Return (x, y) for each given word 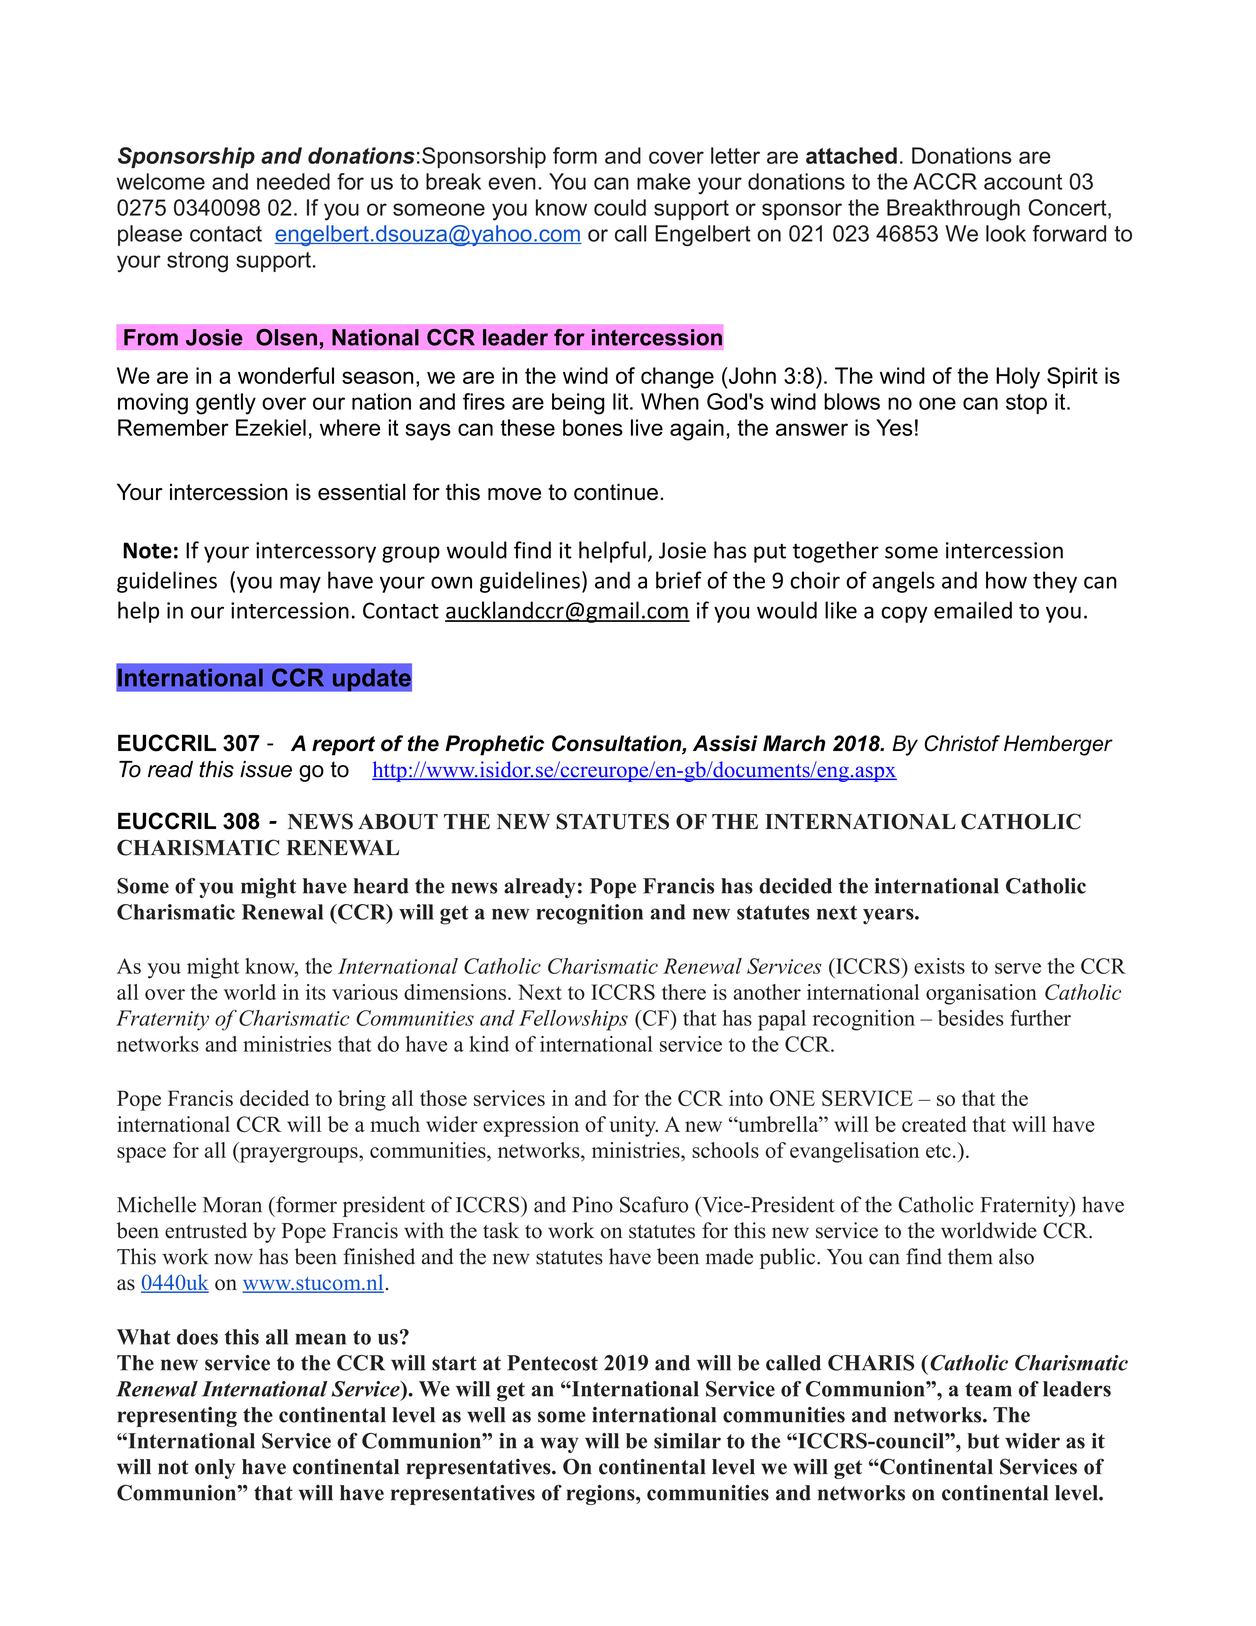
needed (293, 181)
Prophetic (494, 745)
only (215, 1469)
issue (266, 769)
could (620, 207)
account (1023, 182)
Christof (962, 743)
